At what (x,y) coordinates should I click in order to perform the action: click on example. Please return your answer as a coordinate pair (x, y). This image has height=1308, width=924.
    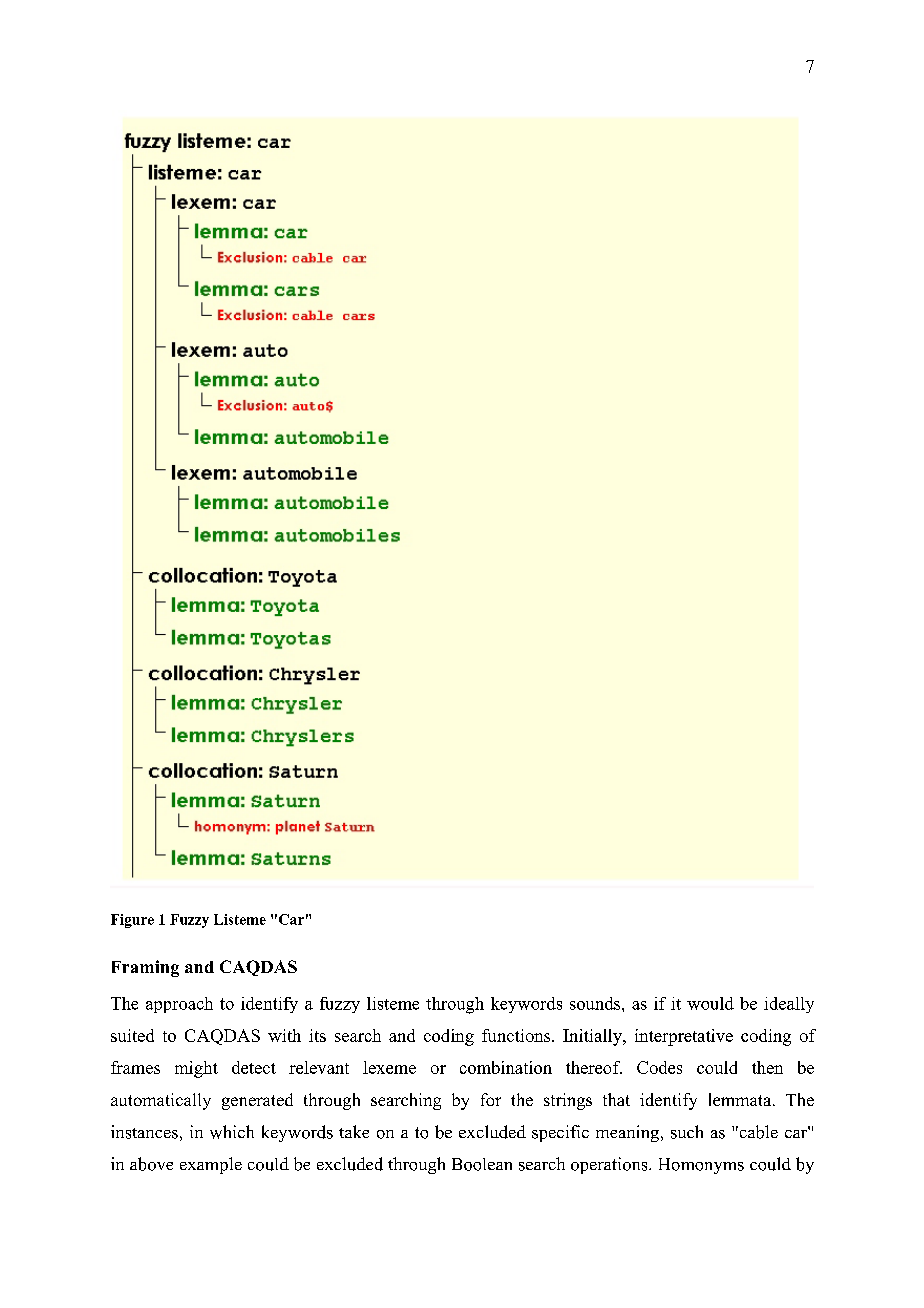
    Looking at the image, I should click on (211, 1165).
